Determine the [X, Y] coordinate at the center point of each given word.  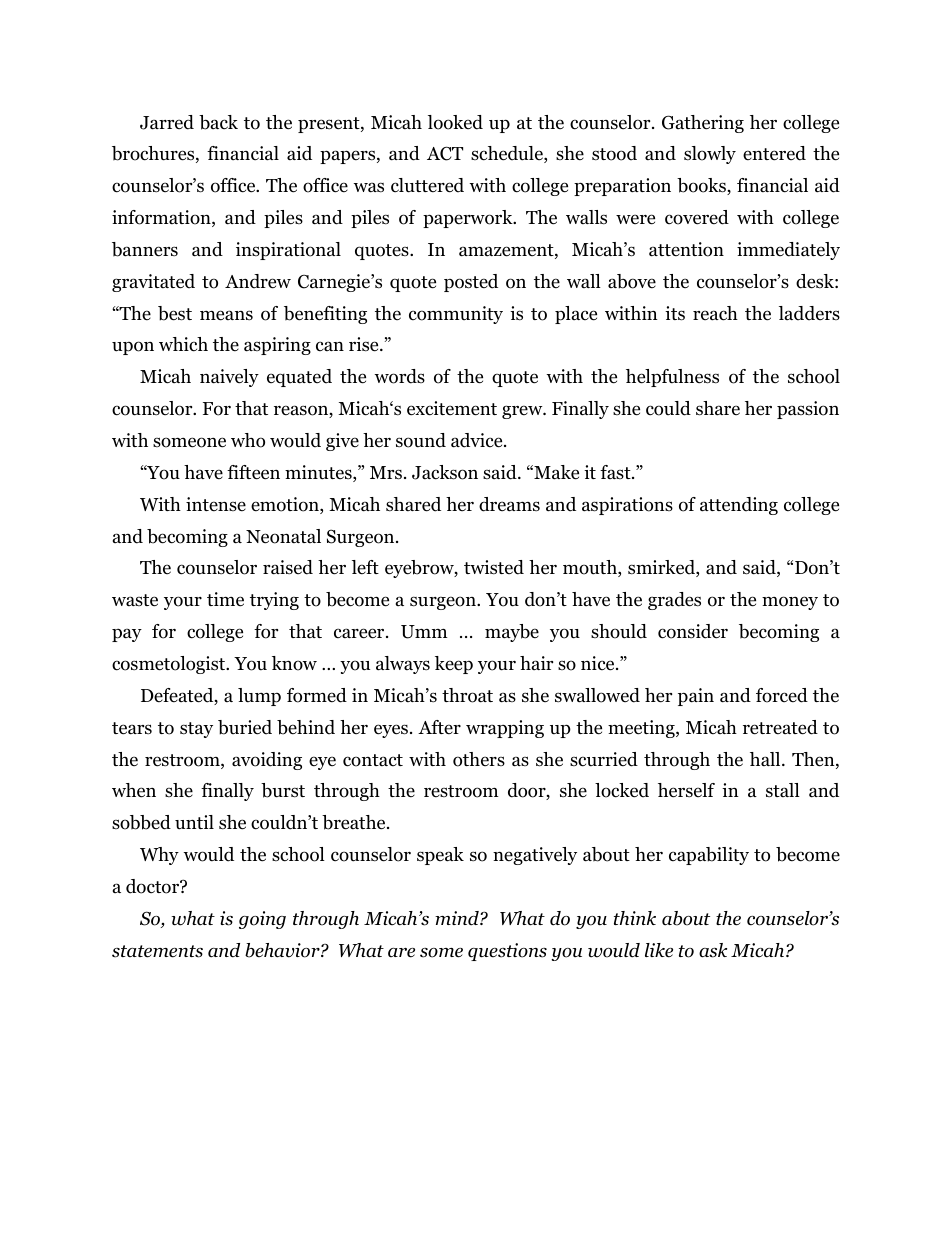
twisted [494, 567]
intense [216, 504]
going [262, 920]
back [218, 122]
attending [739, 506]
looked [455, 122]
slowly [710, 155]
